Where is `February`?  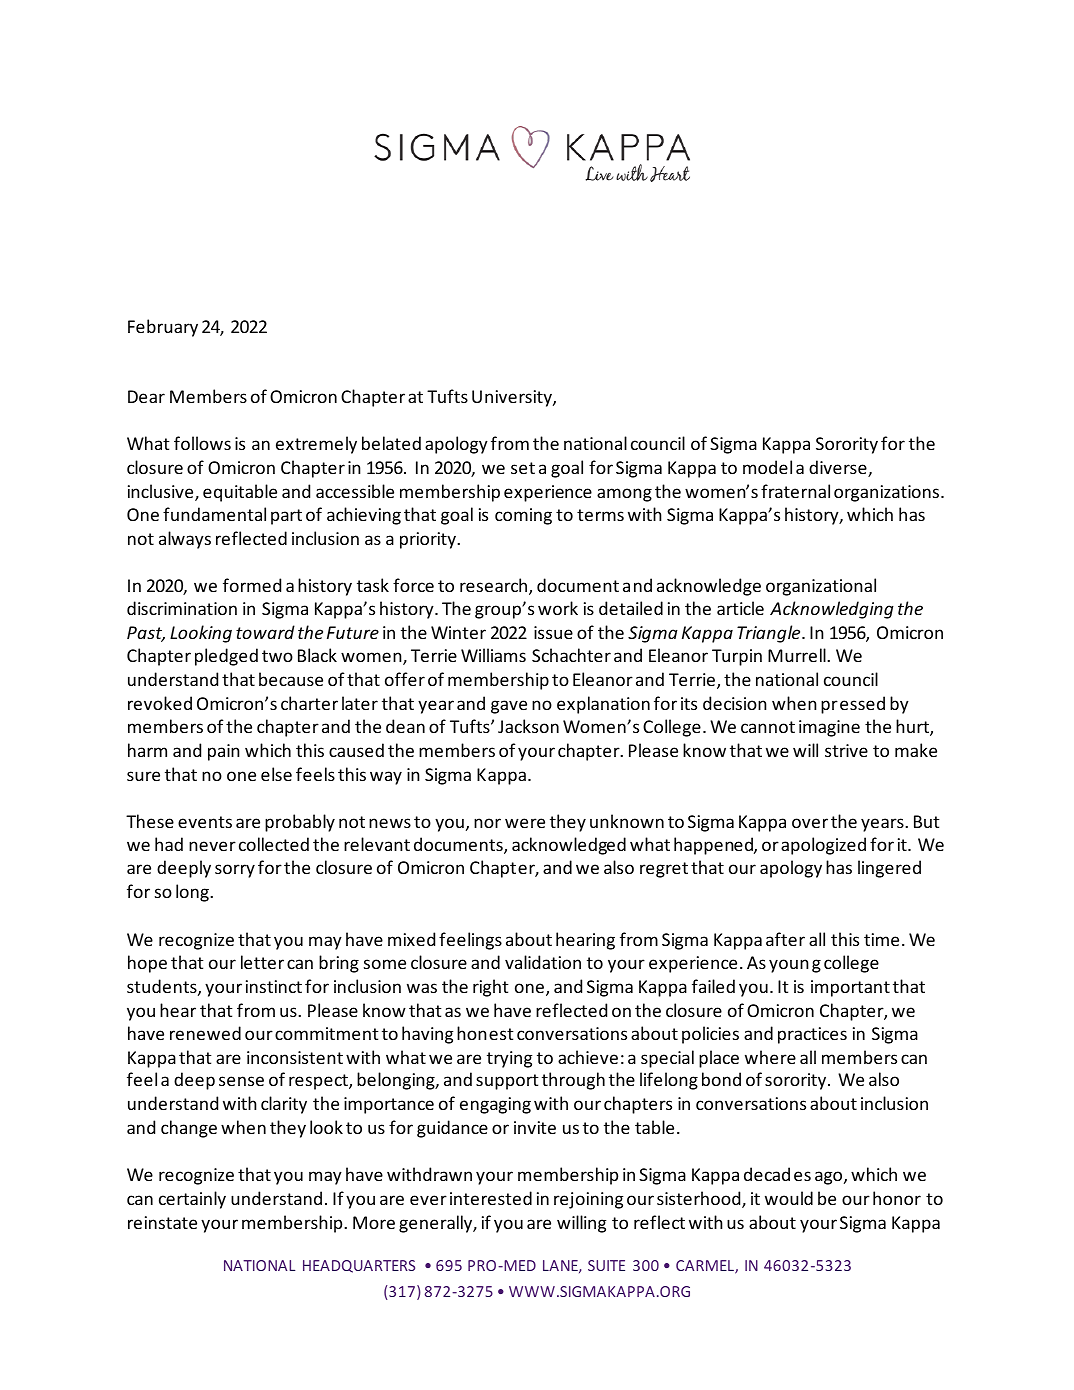
February is located at coordinates (163, 328).
